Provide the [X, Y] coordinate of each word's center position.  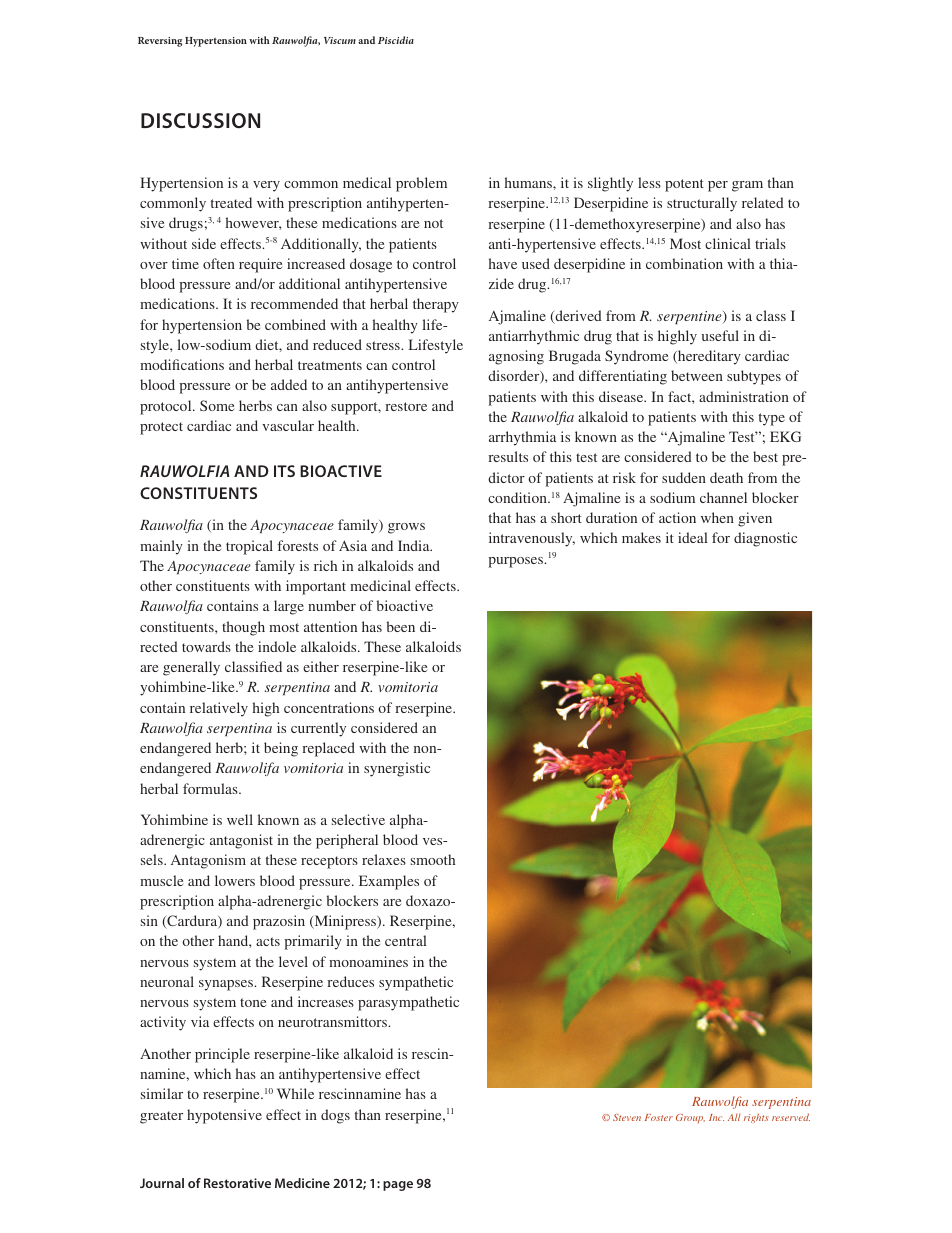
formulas [211, 788]
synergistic [397, 769]
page [398, 1186]
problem [421, 184]
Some [217, 405]
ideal [693, 537]
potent [684, 185]
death [726, 477]
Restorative [237, 1183]
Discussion [200, 120]
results [508, 456]
